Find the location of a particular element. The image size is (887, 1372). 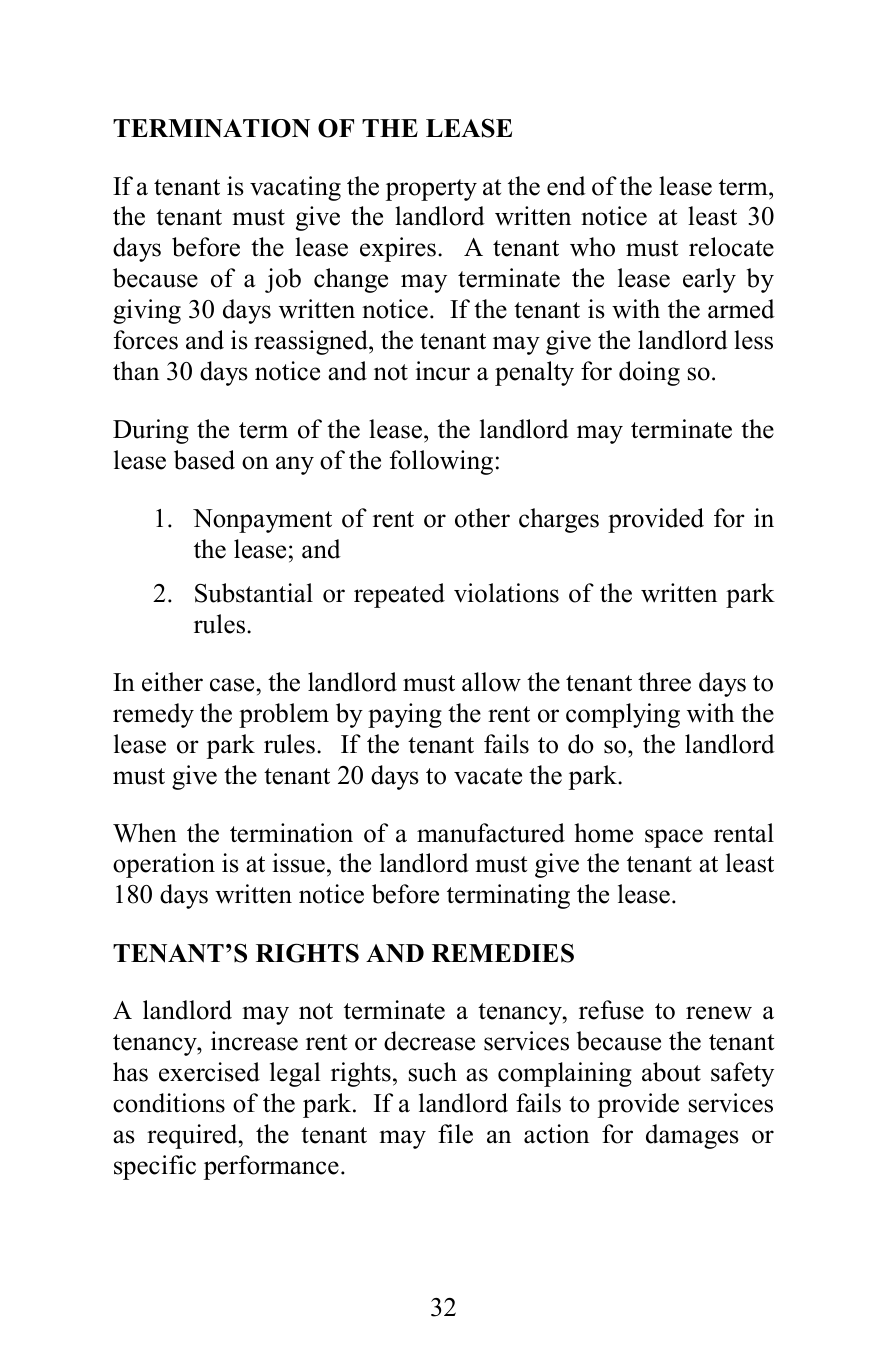

other is located at coordinates (482, 518).
